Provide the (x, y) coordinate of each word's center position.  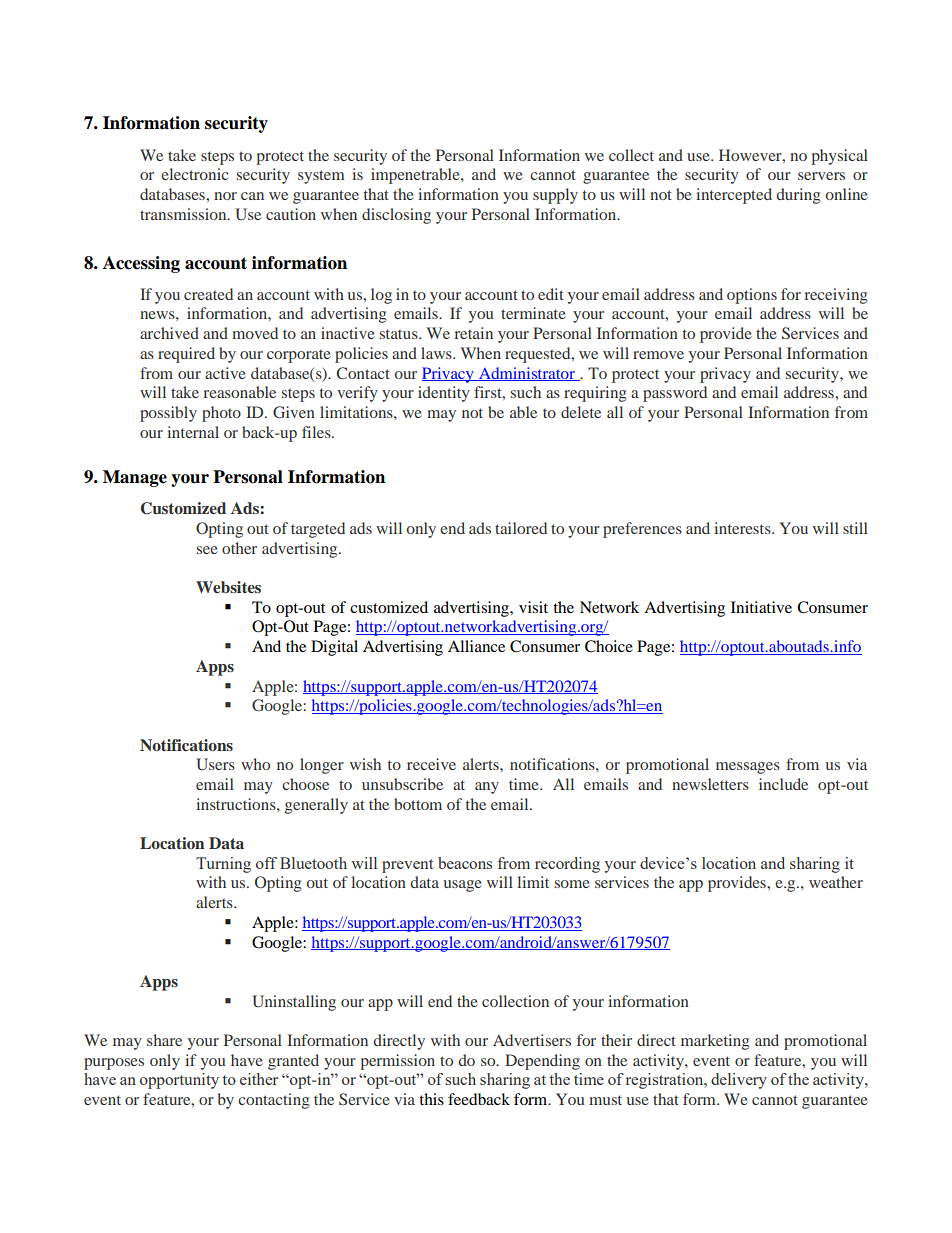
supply (555, 196)
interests (743, 528)
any (487, 788)
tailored (521, 528)
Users (215, 764)
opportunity (179, 1081)
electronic (194, 174)
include (783, 784)
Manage (135, 478)
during (798, 196)
